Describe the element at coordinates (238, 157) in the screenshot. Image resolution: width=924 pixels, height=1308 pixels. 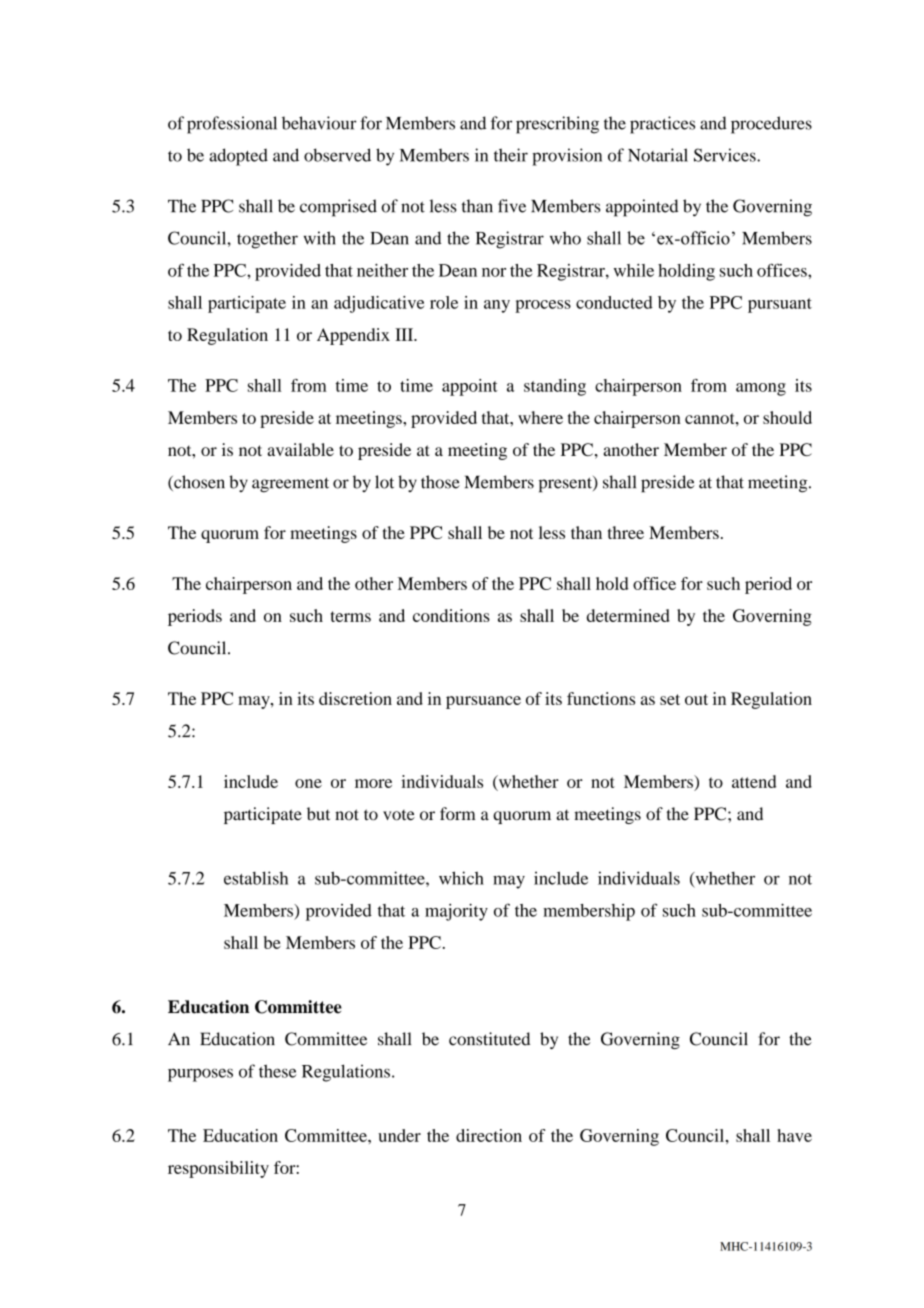
I see `adopted` at that location.
